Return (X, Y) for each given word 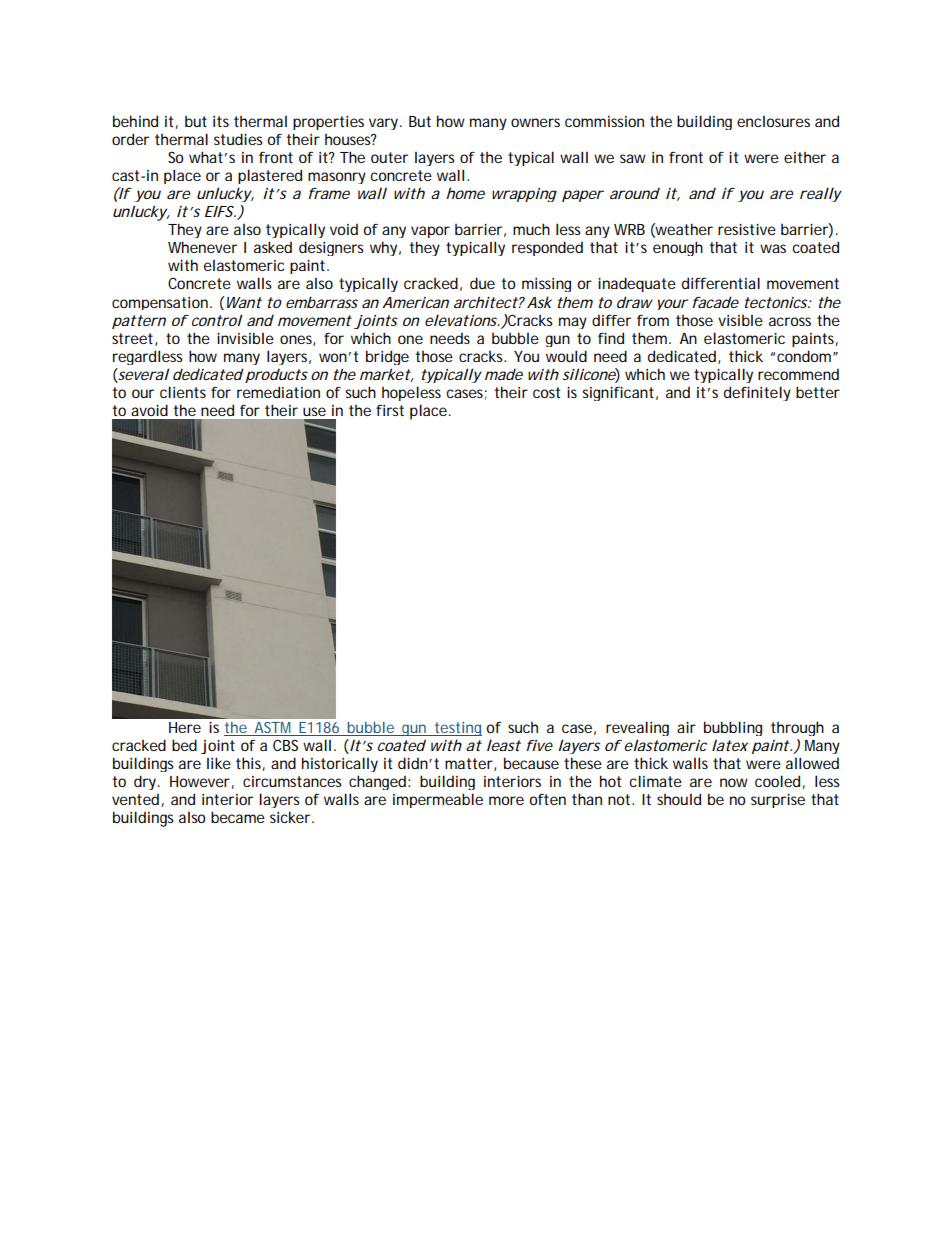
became (238, 817)
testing (457, 729)
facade (715, 302)
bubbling (733, 728)
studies (238, 139)
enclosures (773, 121)
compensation (161, 303)
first (390, 410)
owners (535, 122)
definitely (757, 393)
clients (183, 392)
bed (184, 745)
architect (486, 302)
